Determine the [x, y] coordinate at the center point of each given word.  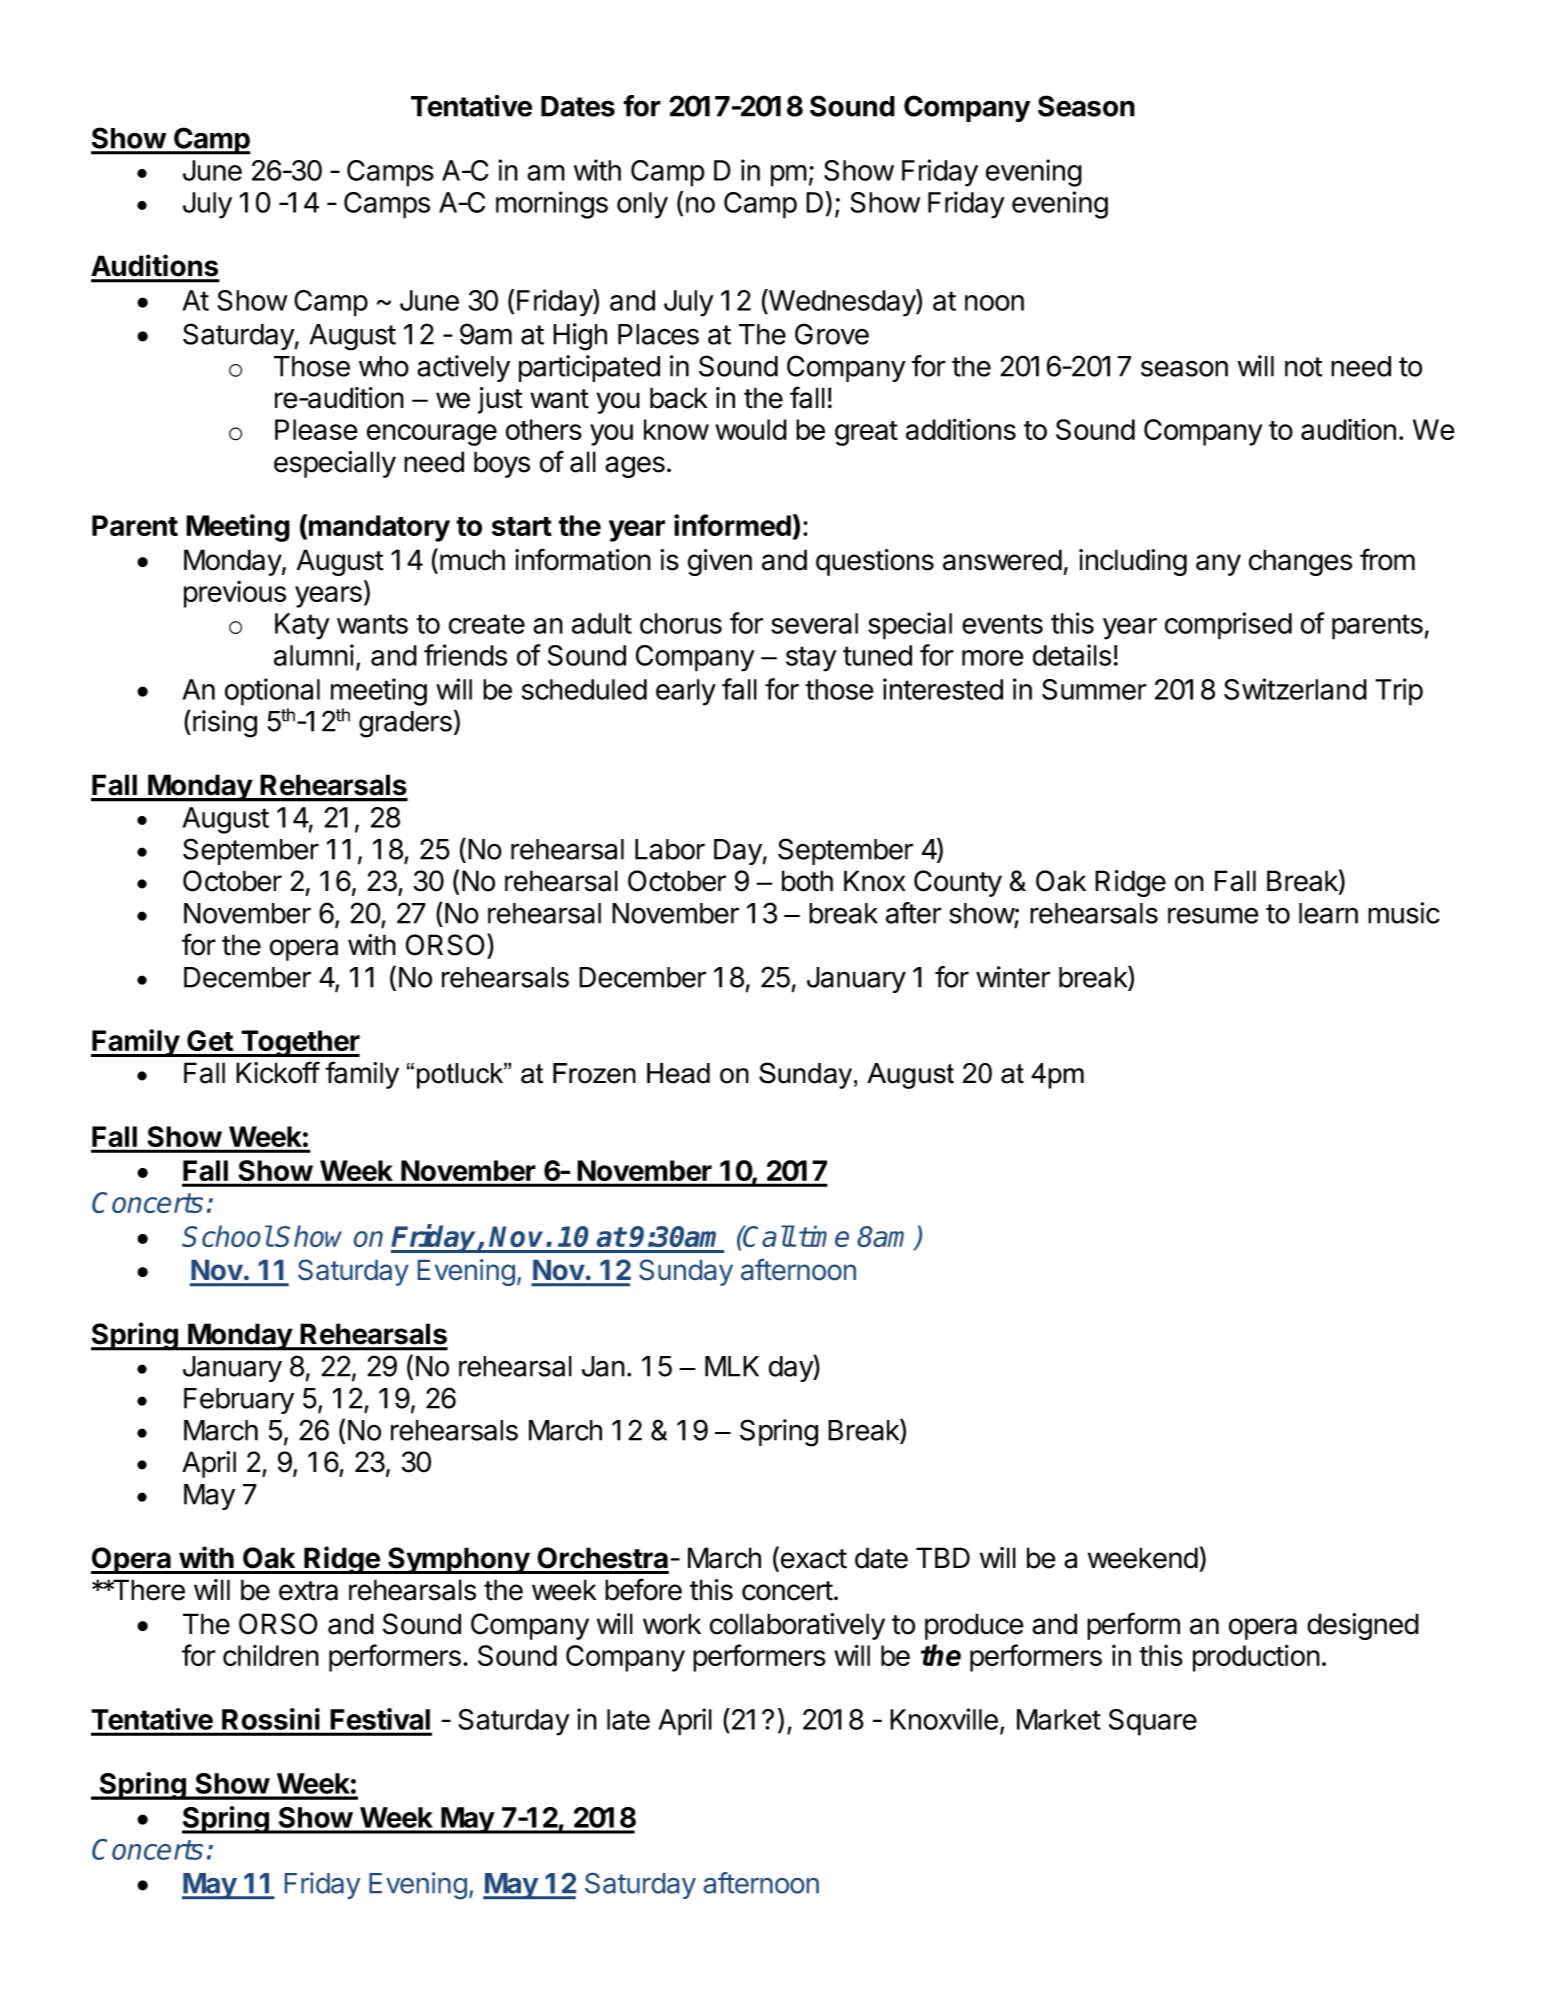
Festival [380, 1719]
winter [1013, 977]
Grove [832, 334]
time [824, 1236]
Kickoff [278, 1072]
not [1303, 367]
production [1256, 1658]
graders [405, 724]
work [672, 1624]
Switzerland [1295, 689]
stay [811, 659]
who [384, 366]
